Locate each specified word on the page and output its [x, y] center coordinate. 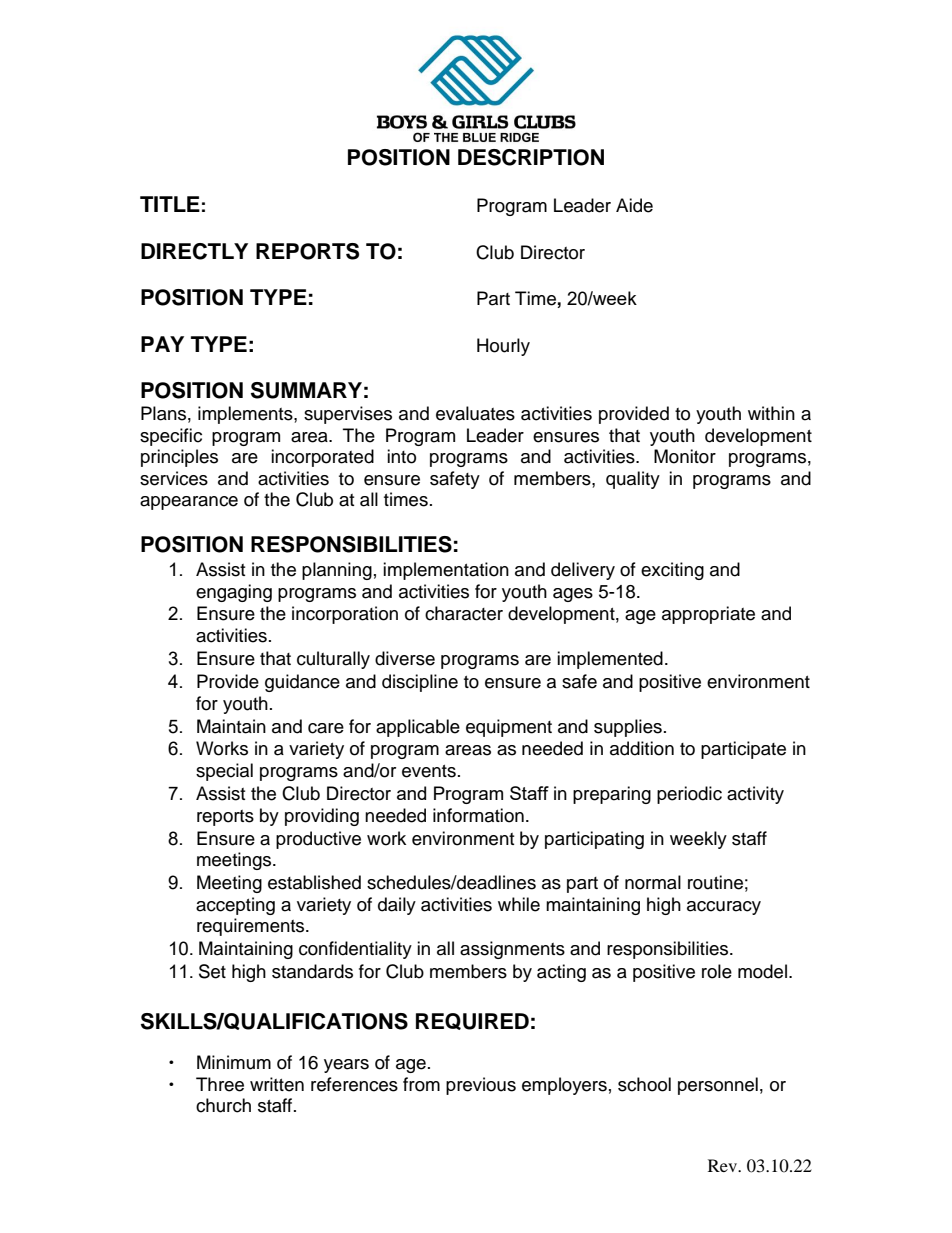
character [464, 613]
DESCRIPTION [531, 157]
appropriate [708, 615]
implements [246, 415]
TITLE [170, 204]
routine [715, 882]
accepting [235, 906]
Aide [634, 205]
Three [220, 1084]
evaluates [475, 413]
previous [481, 1086]
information [478, 815]
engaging [234, 593]
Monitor [685, 456]
